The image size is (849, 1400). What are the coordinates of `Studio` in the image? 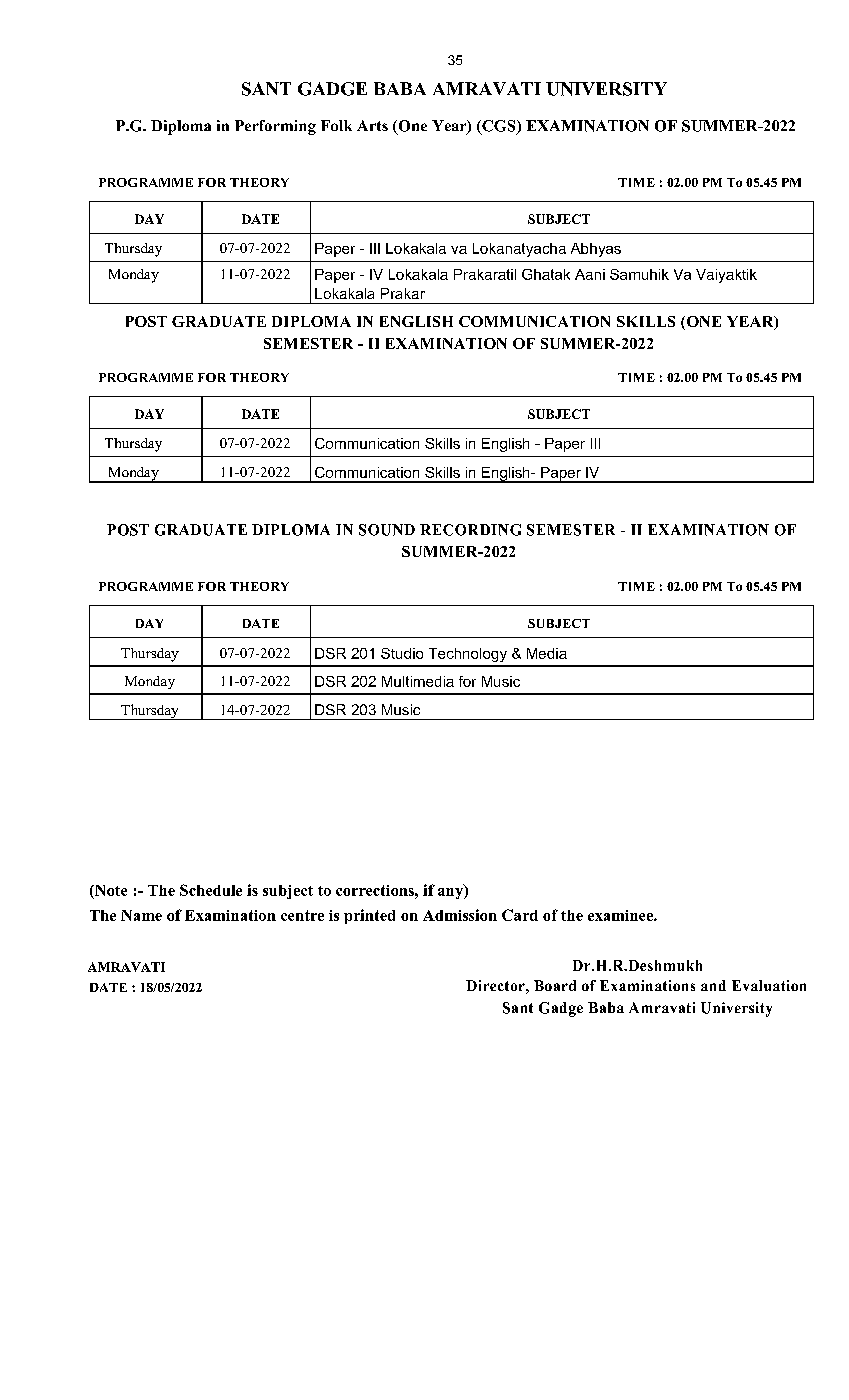 It's located at (402, 653).
